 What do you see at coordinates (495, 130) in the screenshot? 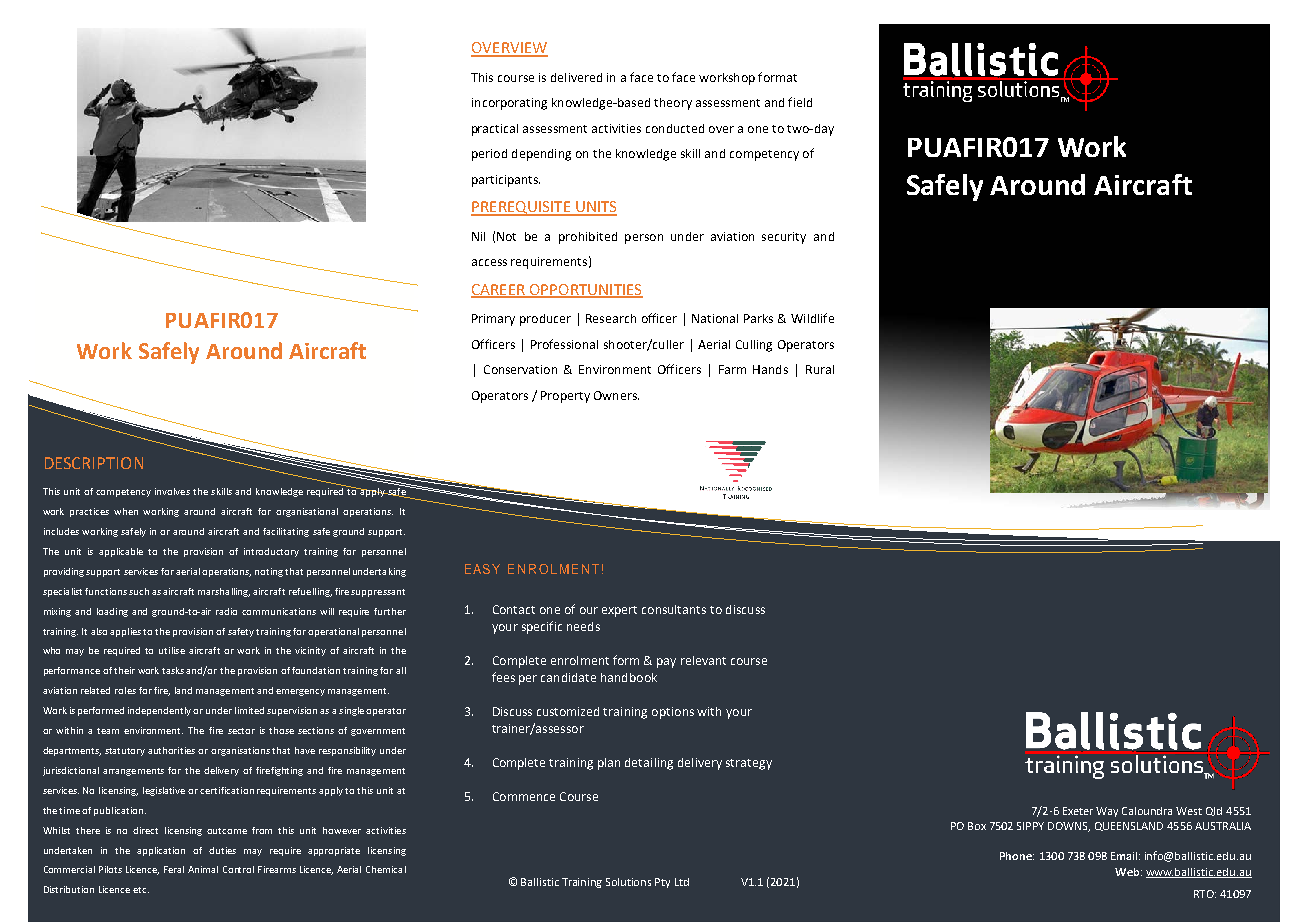
I see `practical` at bounding box center [495, 130].
